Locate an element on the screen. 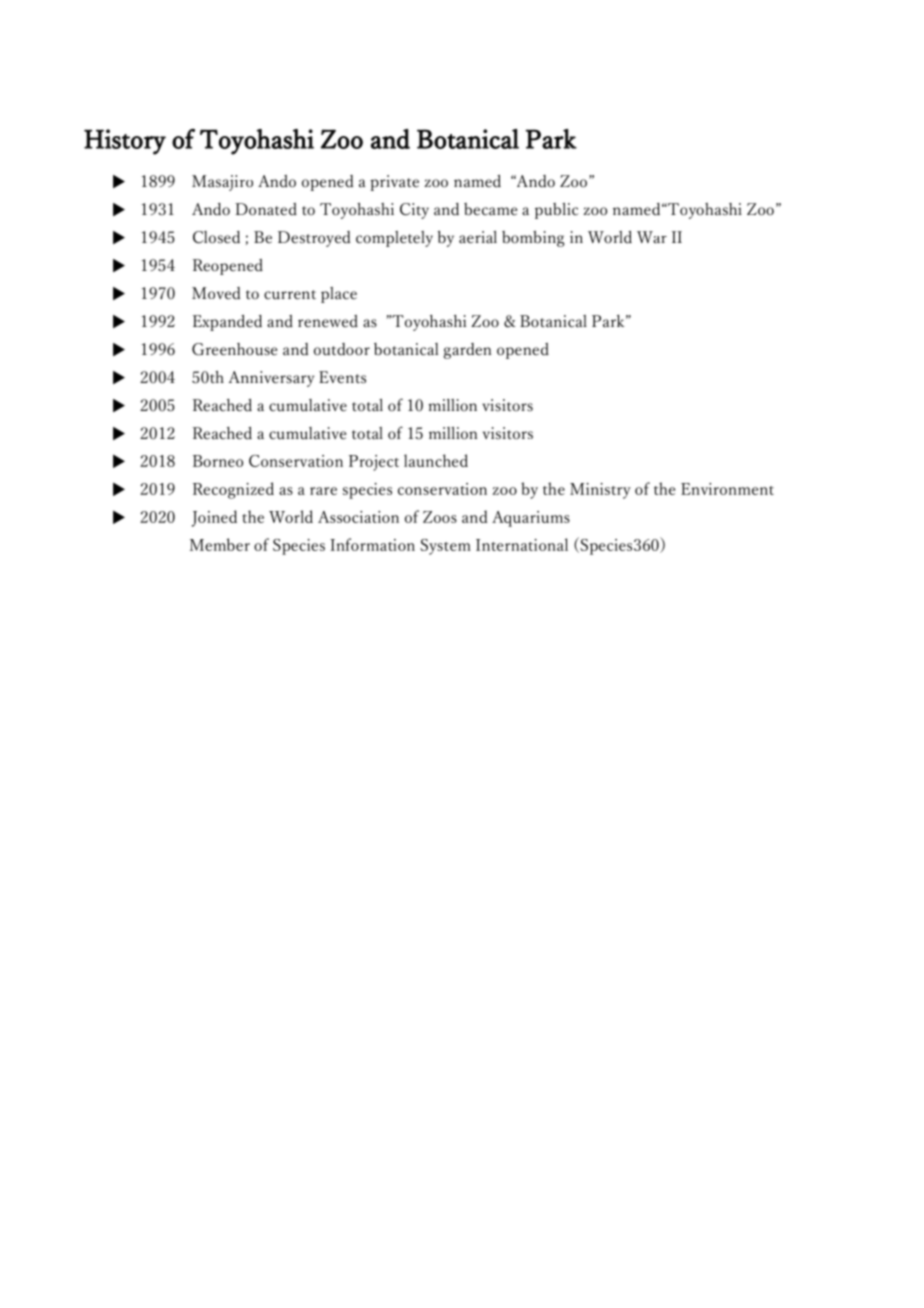 The image size is (924, 1308). public is located at coordinates (557, 211).
